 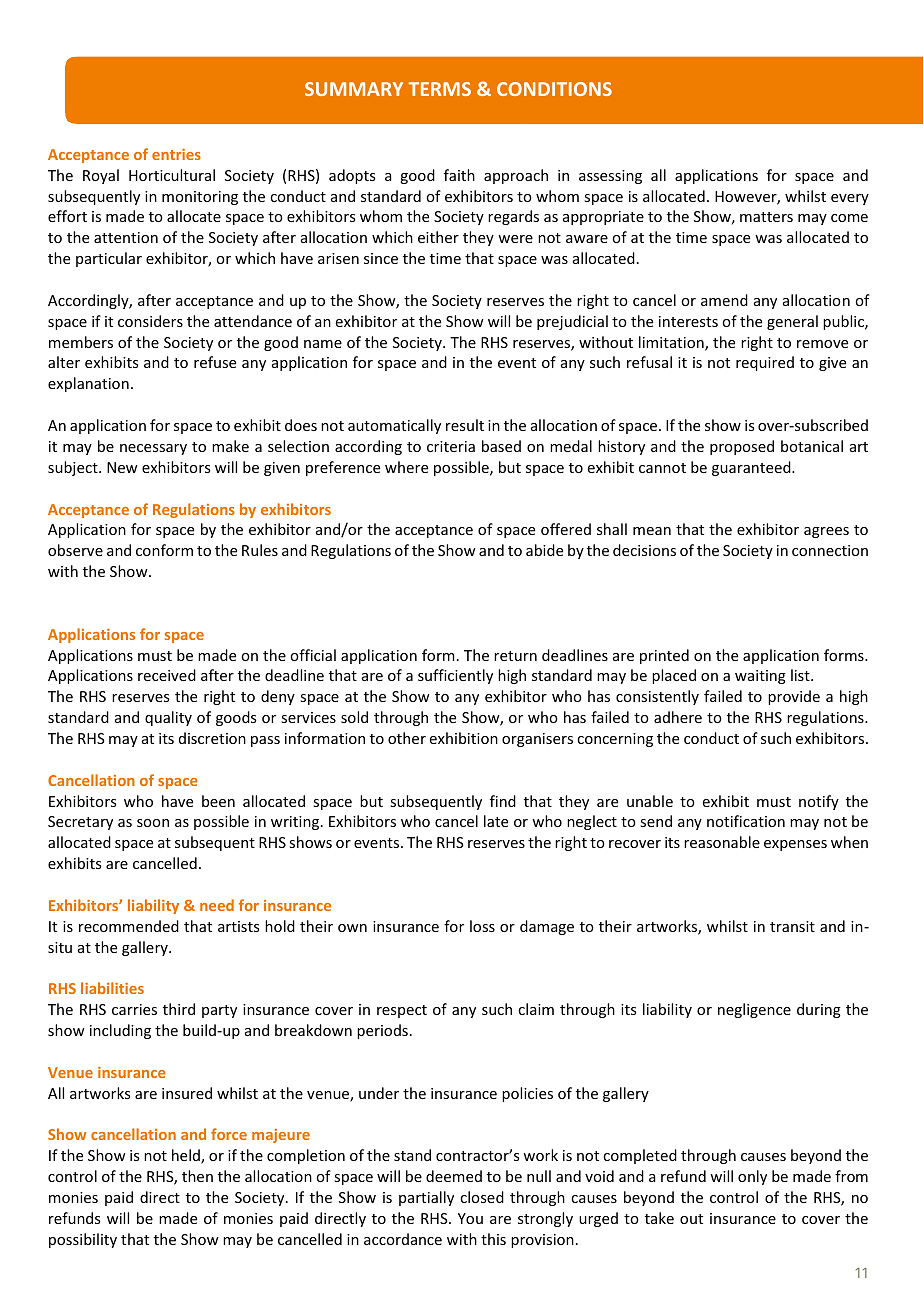 What do you see at coordinates (752, 1177) in the screenshot?
I see `only` at bounding box center [752, 1177].
